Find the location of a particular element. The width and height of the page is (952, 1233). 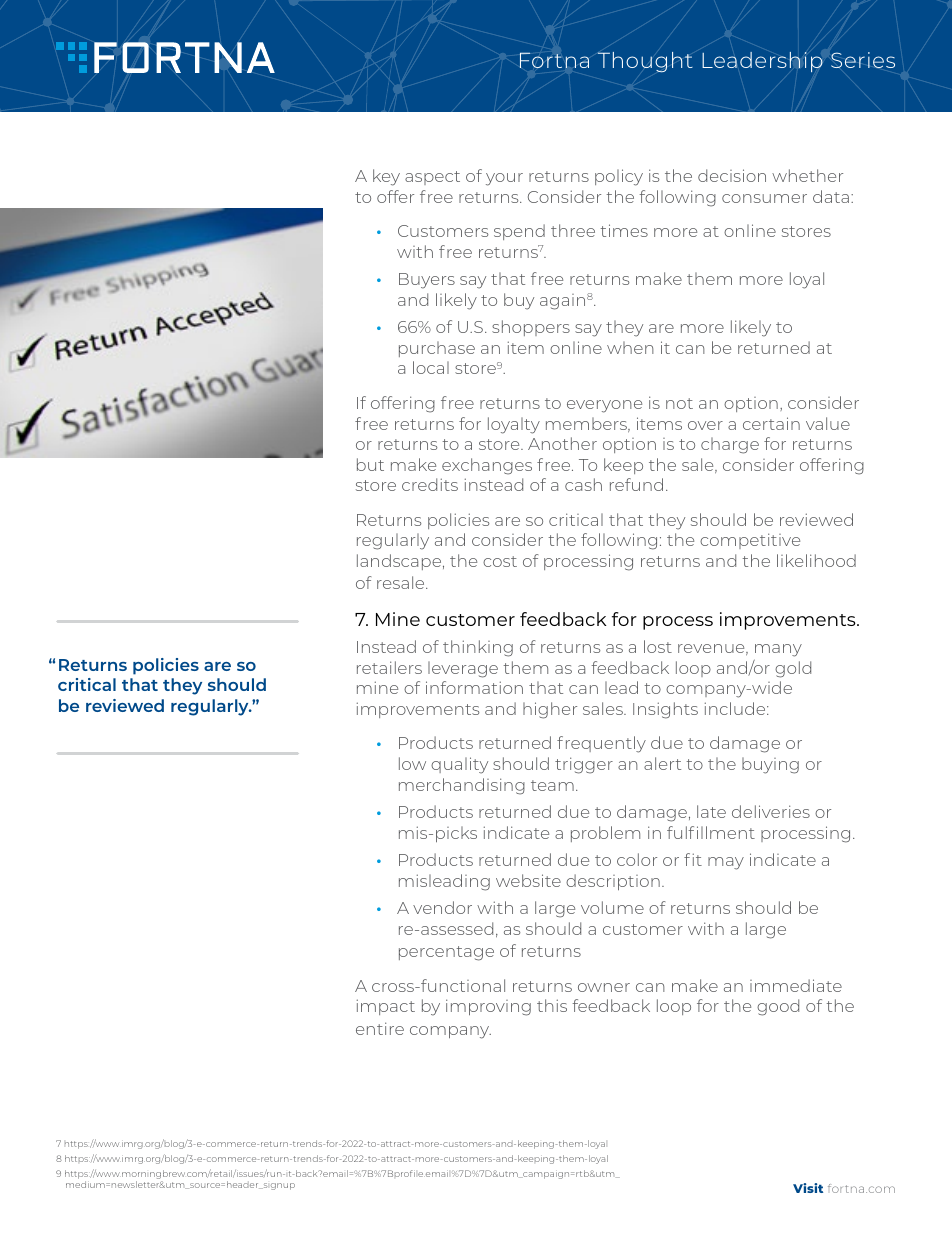

this is located at coordinates (552, 1005).
